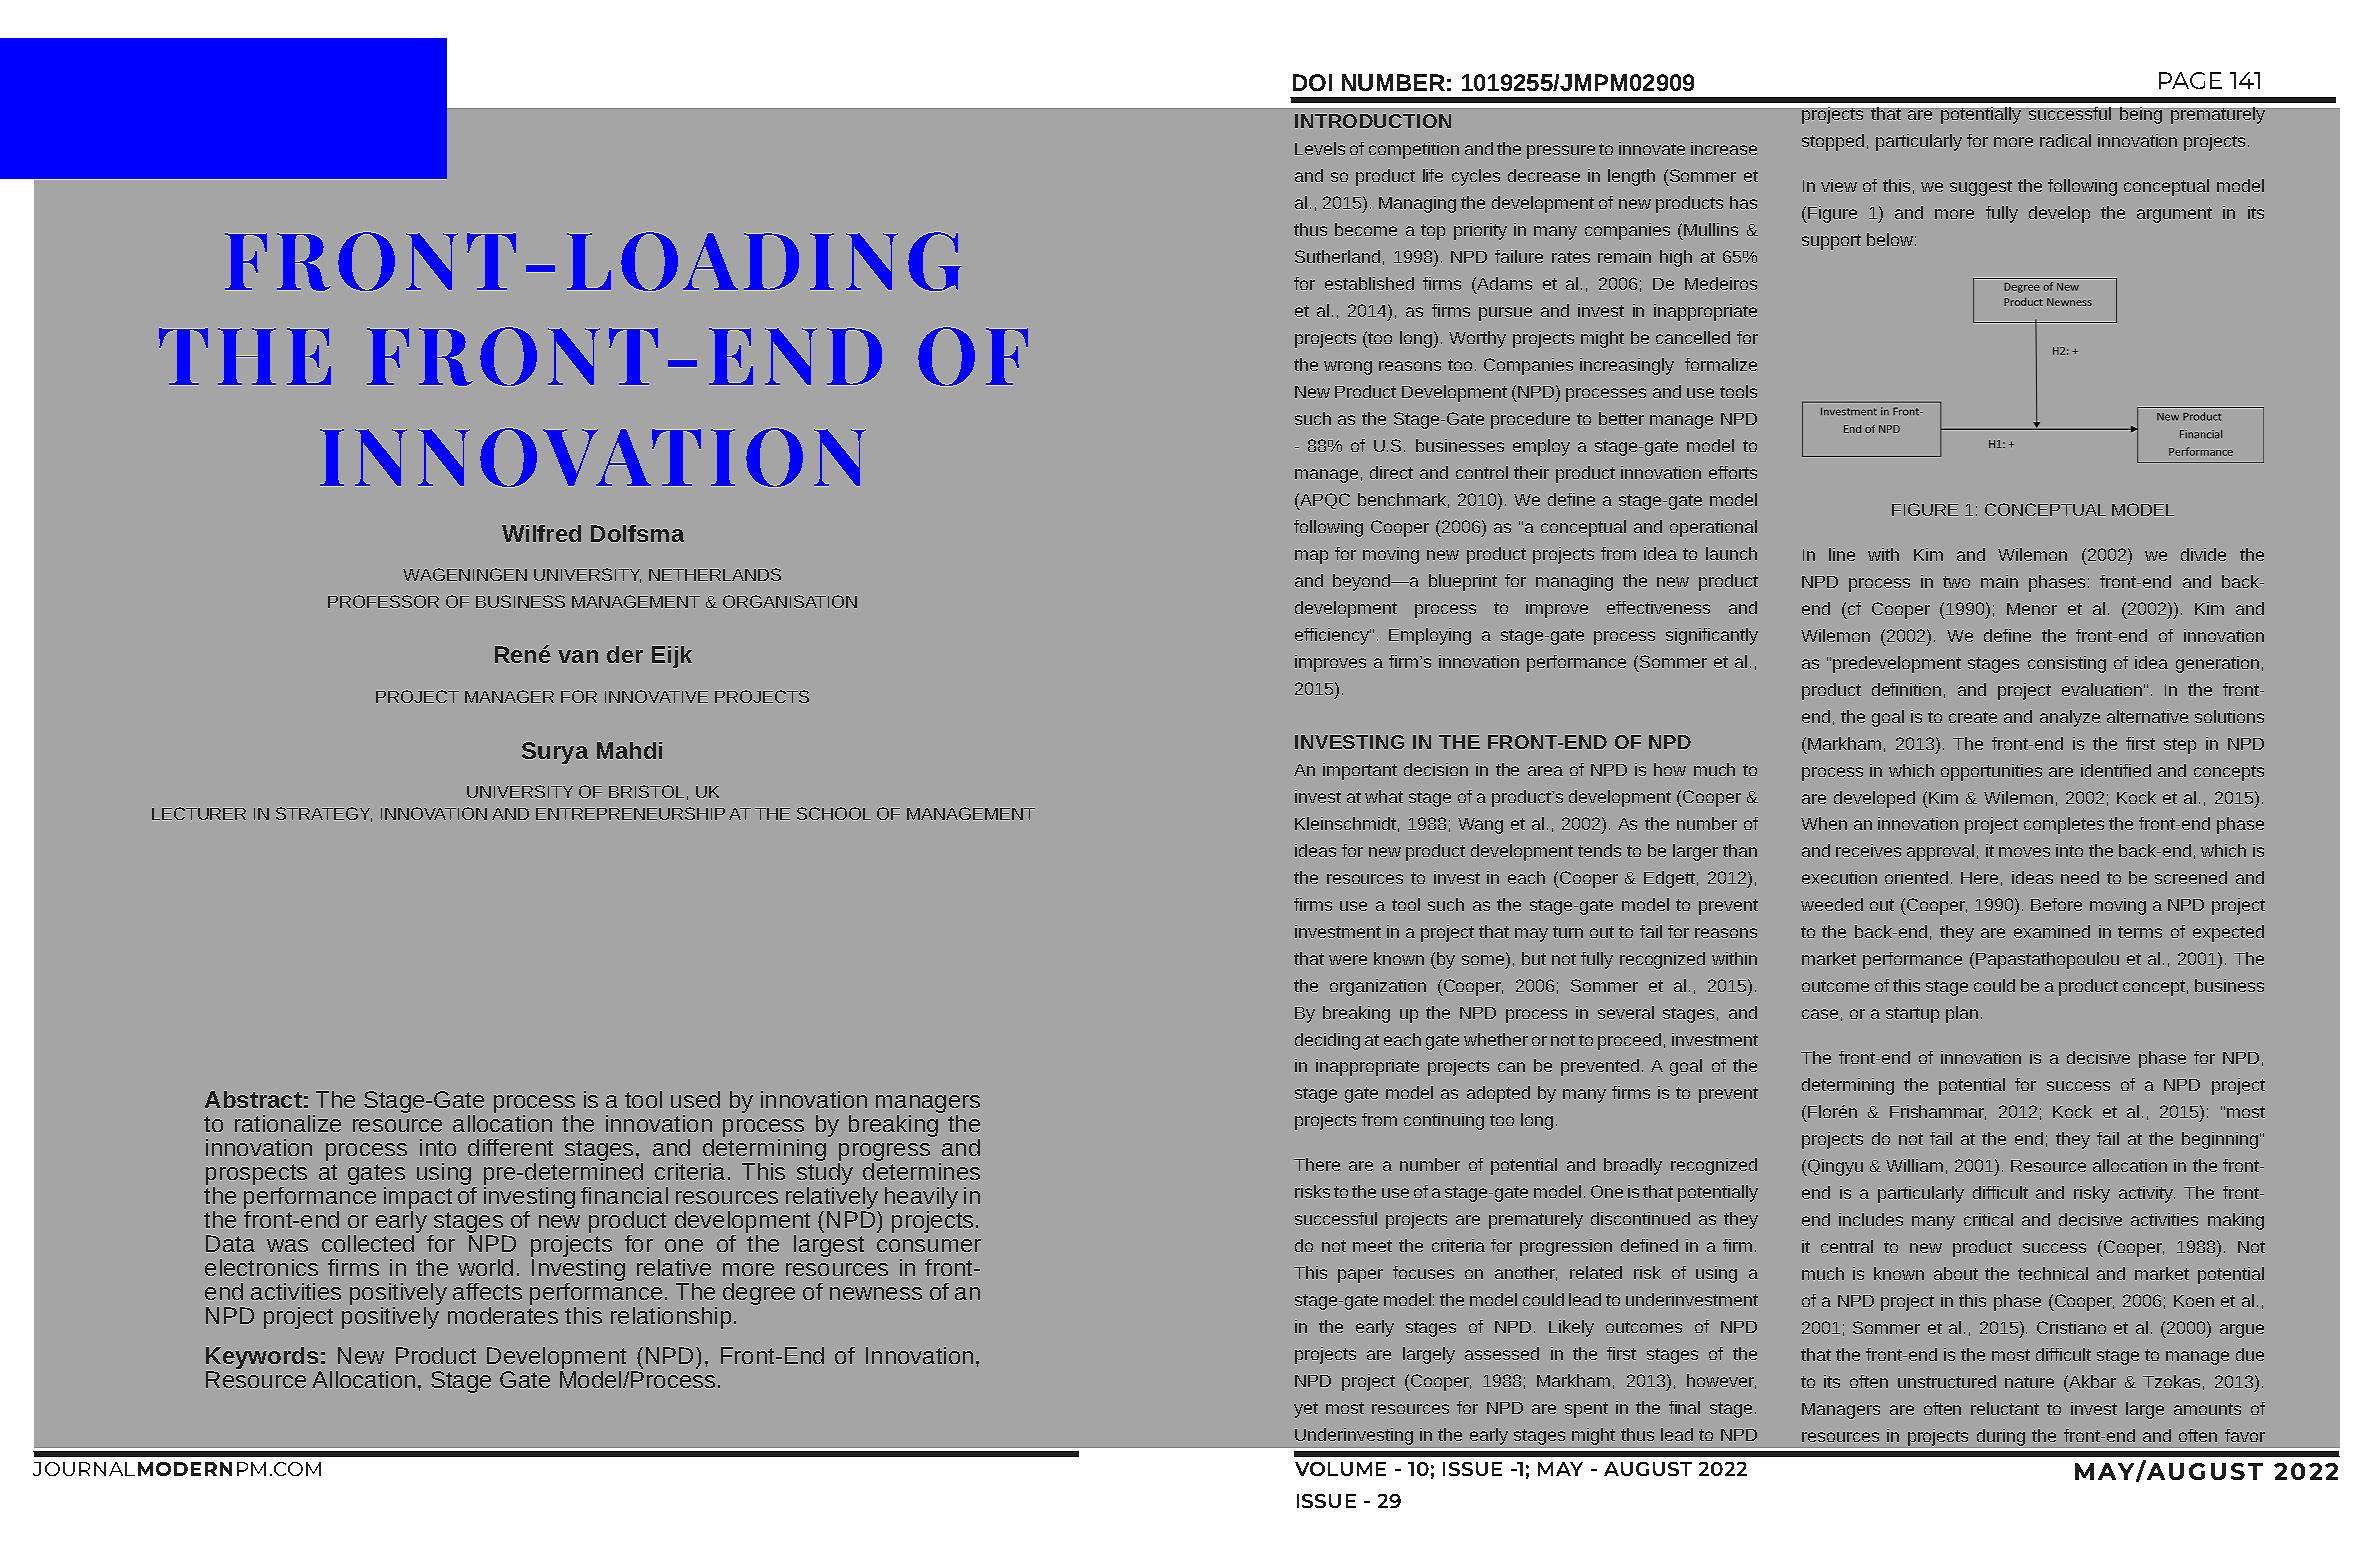 The height and width of the document is (1556, 2373). What do you see at coordinates (1991, 772) in the document?
I see `opportunities` at bounding box center [1991, 772].
